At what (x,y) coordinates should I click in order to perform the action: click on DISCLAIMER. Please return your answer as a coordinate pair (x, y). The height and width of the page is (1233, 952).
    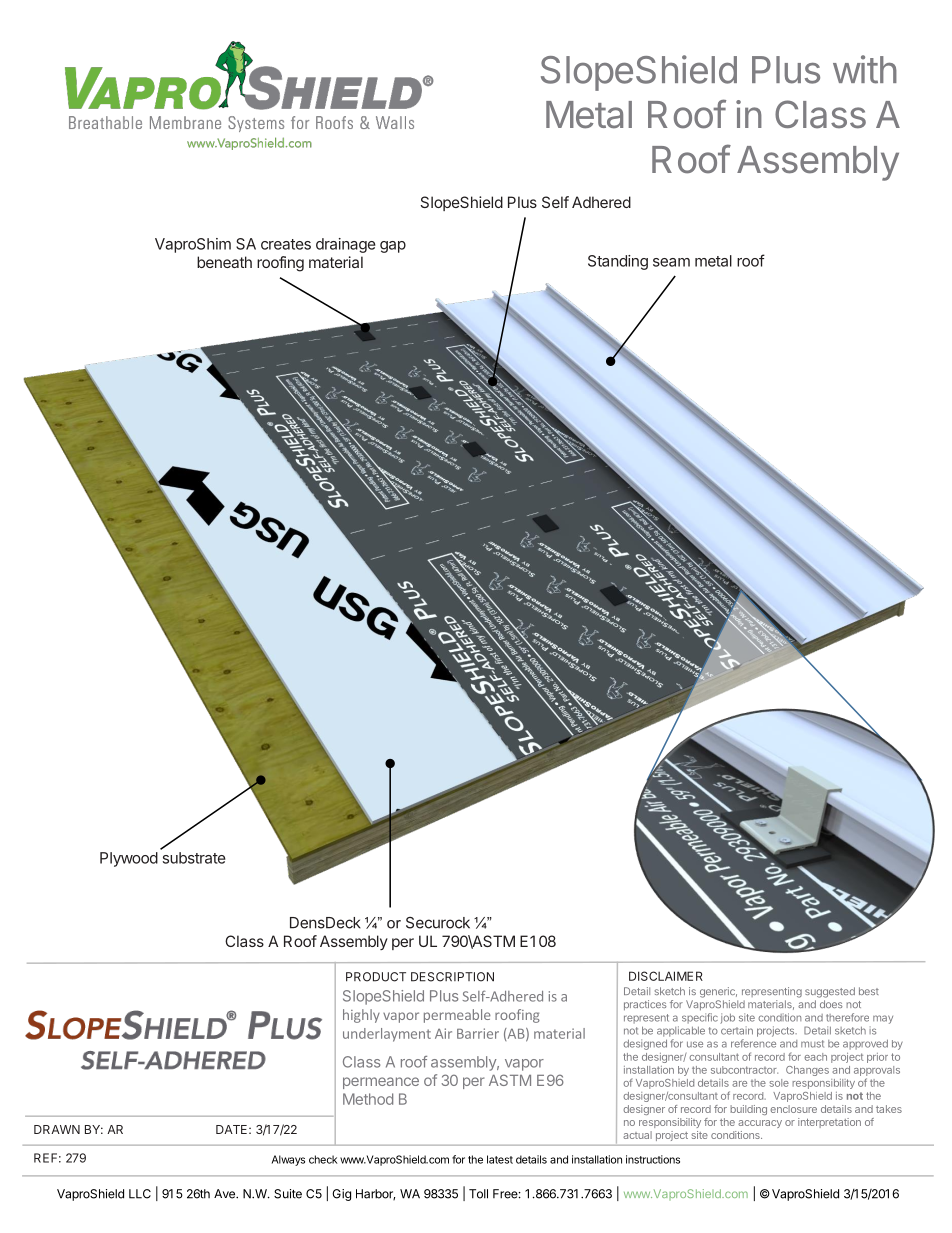
    Looking at the image, I should click on (666, 976).
